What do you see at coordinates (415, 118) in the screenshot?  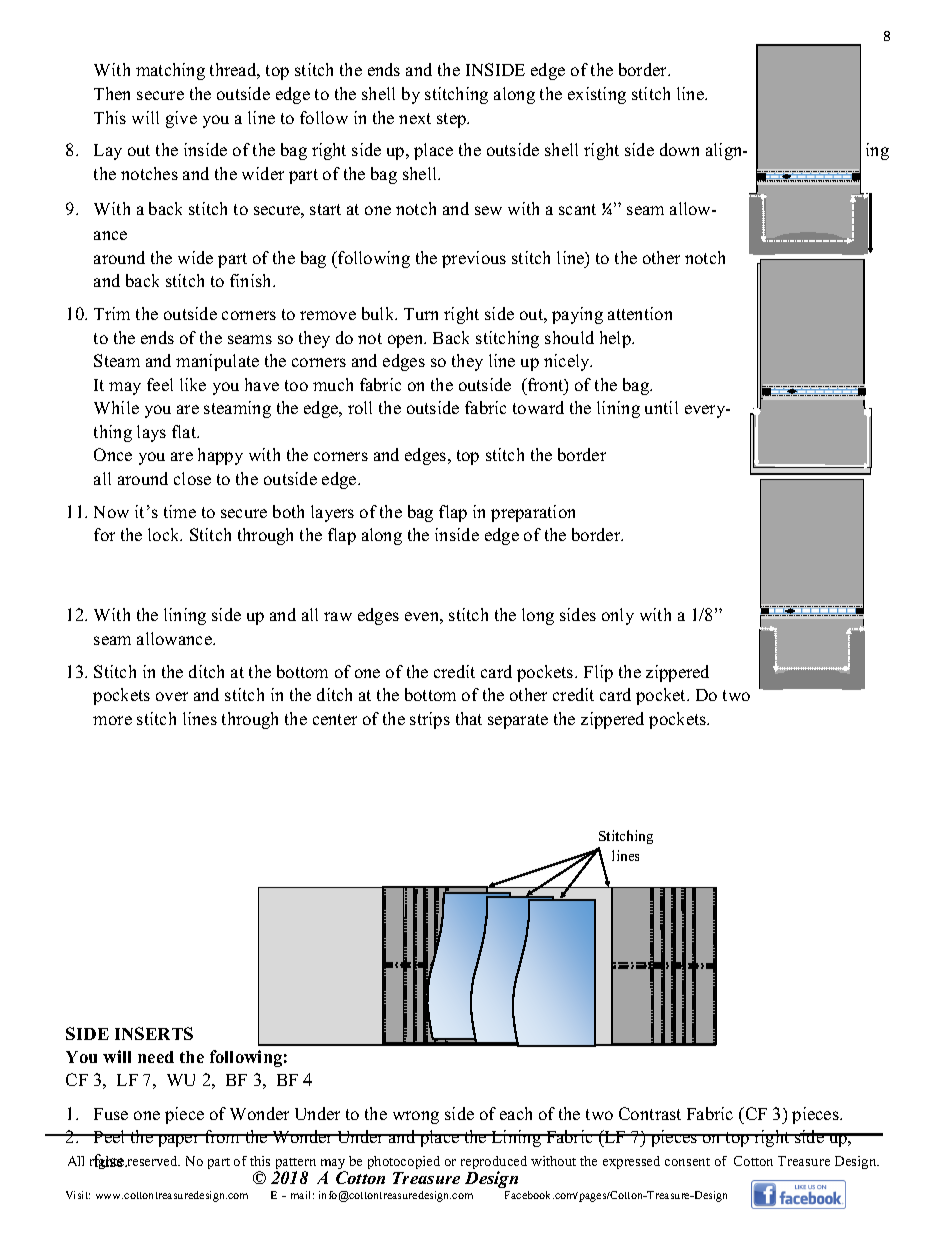 I see `next` at bounding box center [415, 118].
